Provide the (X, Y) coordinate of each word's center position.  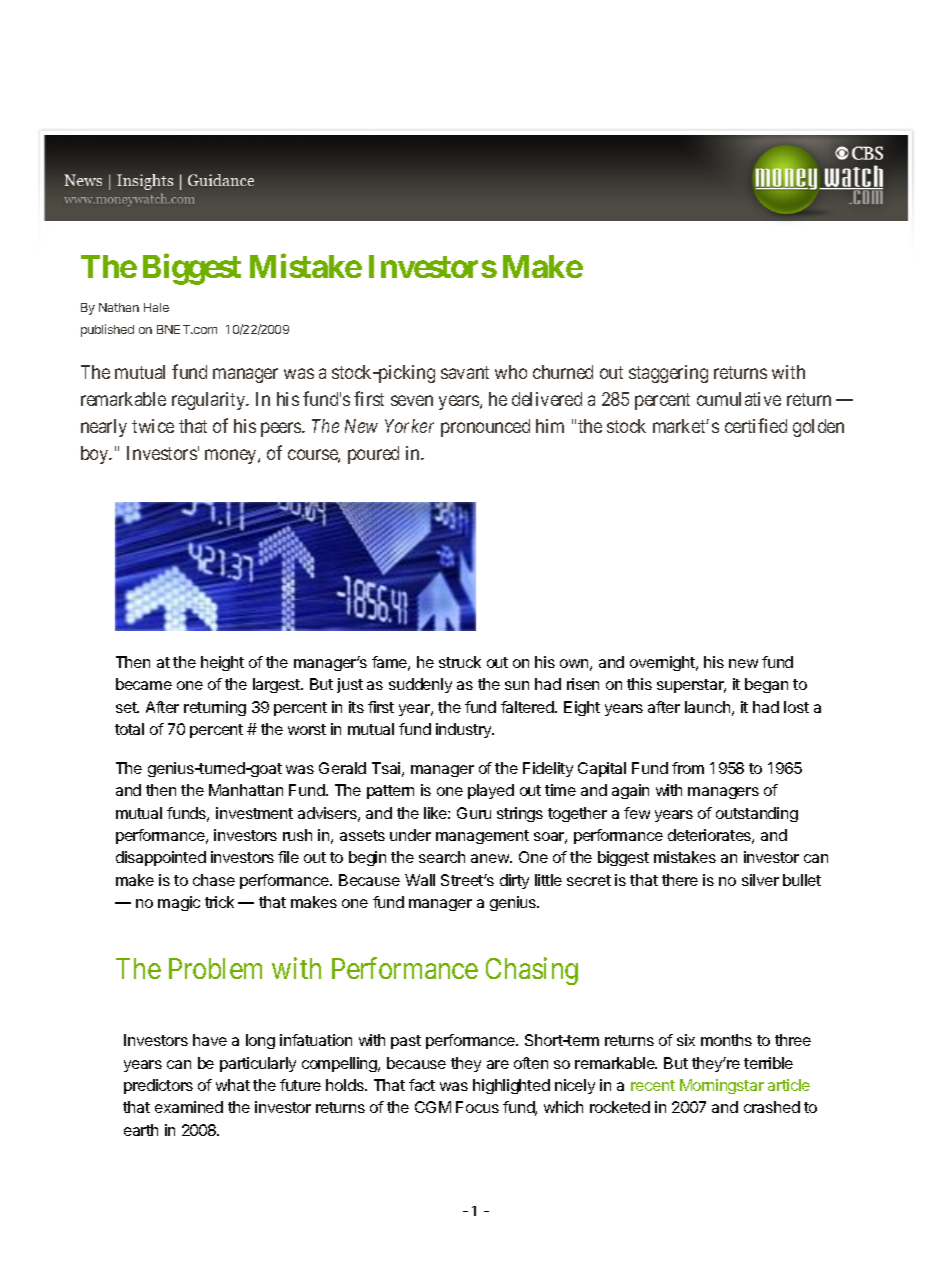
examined (189, 1107)
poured (373, 455)
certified (756, 425)
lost (796, 707)
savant (465, 372)
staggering (668, 374)
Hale (156, 307)
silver (760, 880)
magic (179, 903)
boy (96, 455)
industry (465, 730)
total (129, 729)
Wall (420, 880)
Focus (477, 1107)
